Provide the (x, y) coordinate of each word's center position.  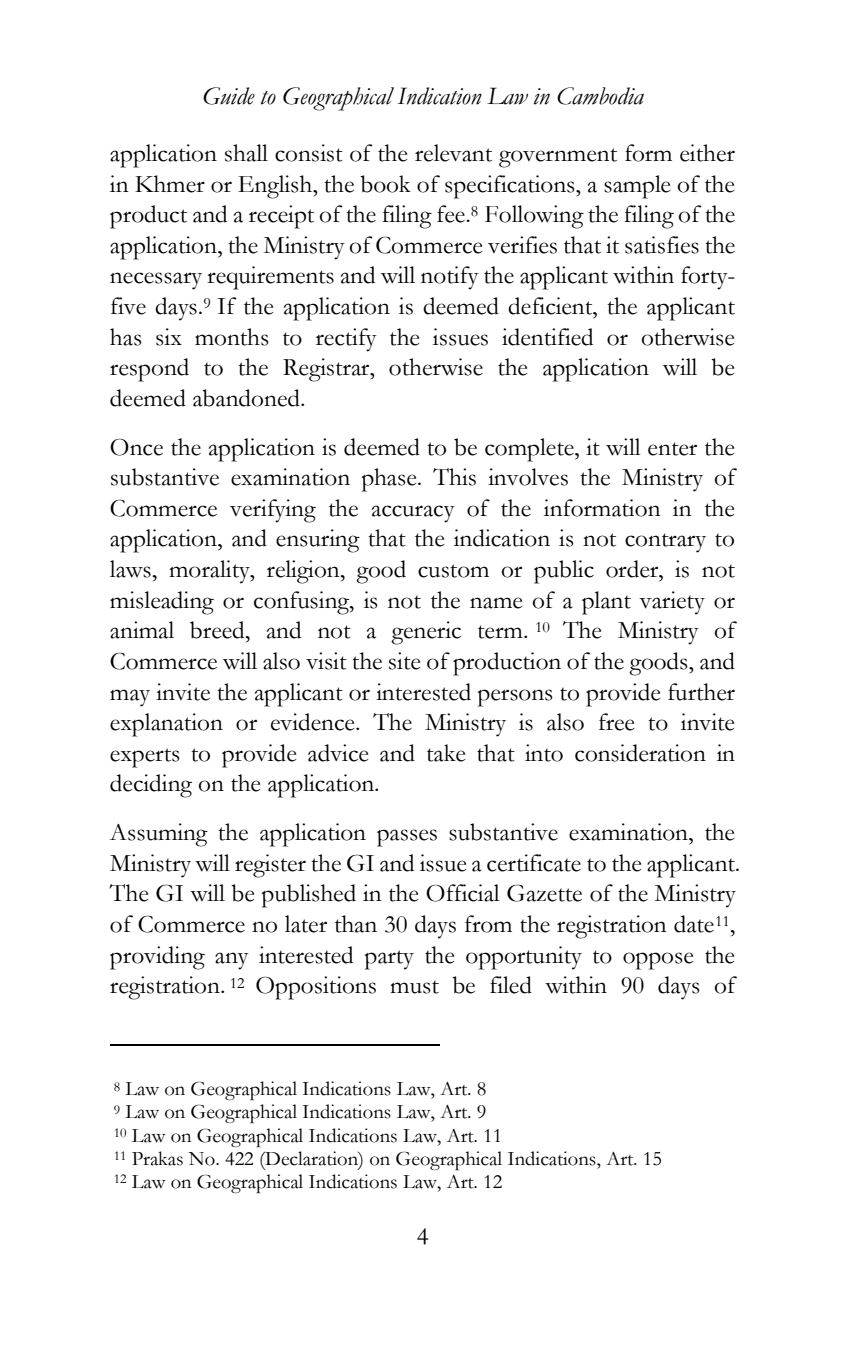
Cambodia (600, 96)
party (389, 960)
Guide (229, 96)
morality (210, 572)
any (232, 961)
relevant (453, 153)
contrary (665, 543)
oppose (658, 961)
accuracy (413, 514)
